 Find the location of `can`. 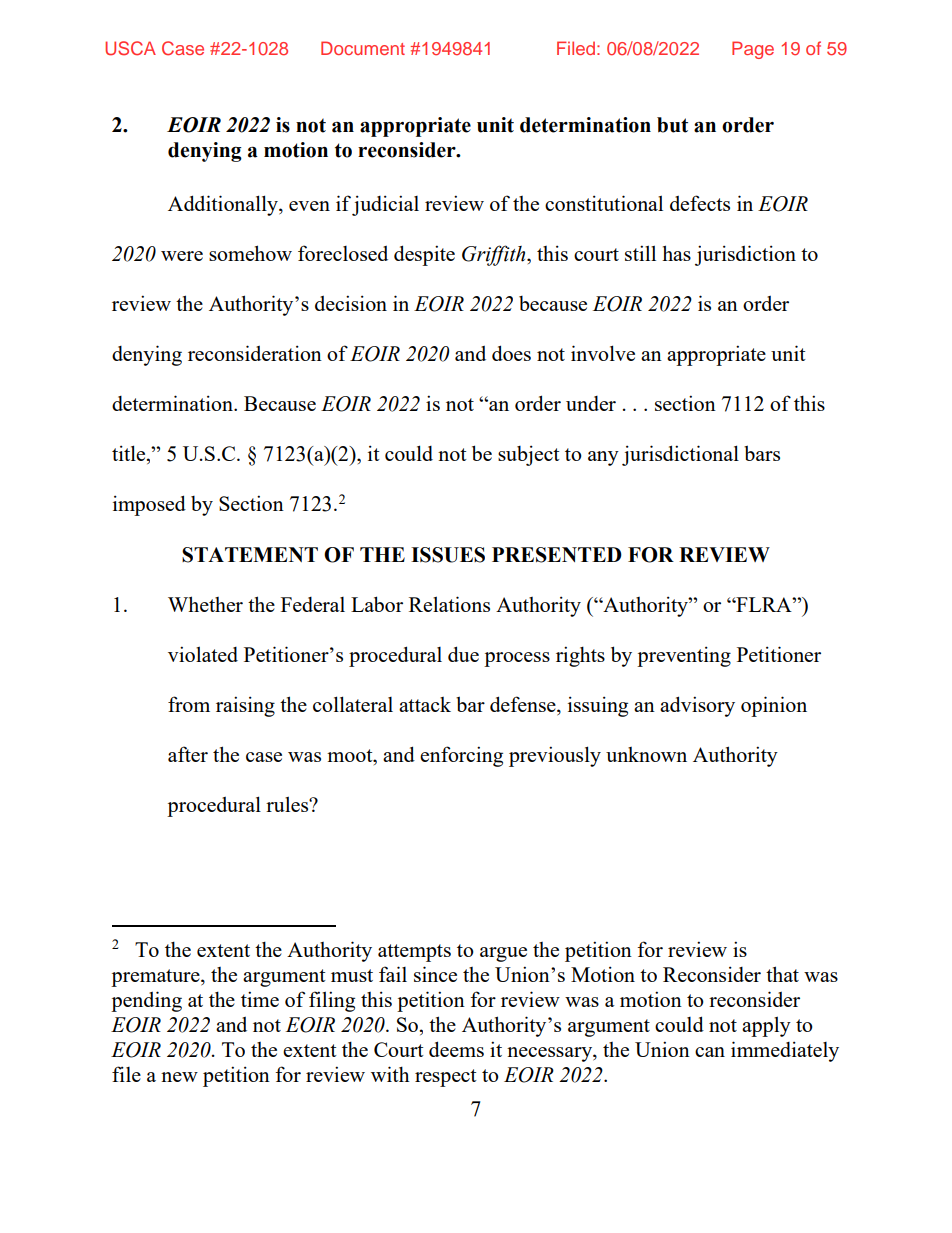

can is located at coordinates (710, 1052).
